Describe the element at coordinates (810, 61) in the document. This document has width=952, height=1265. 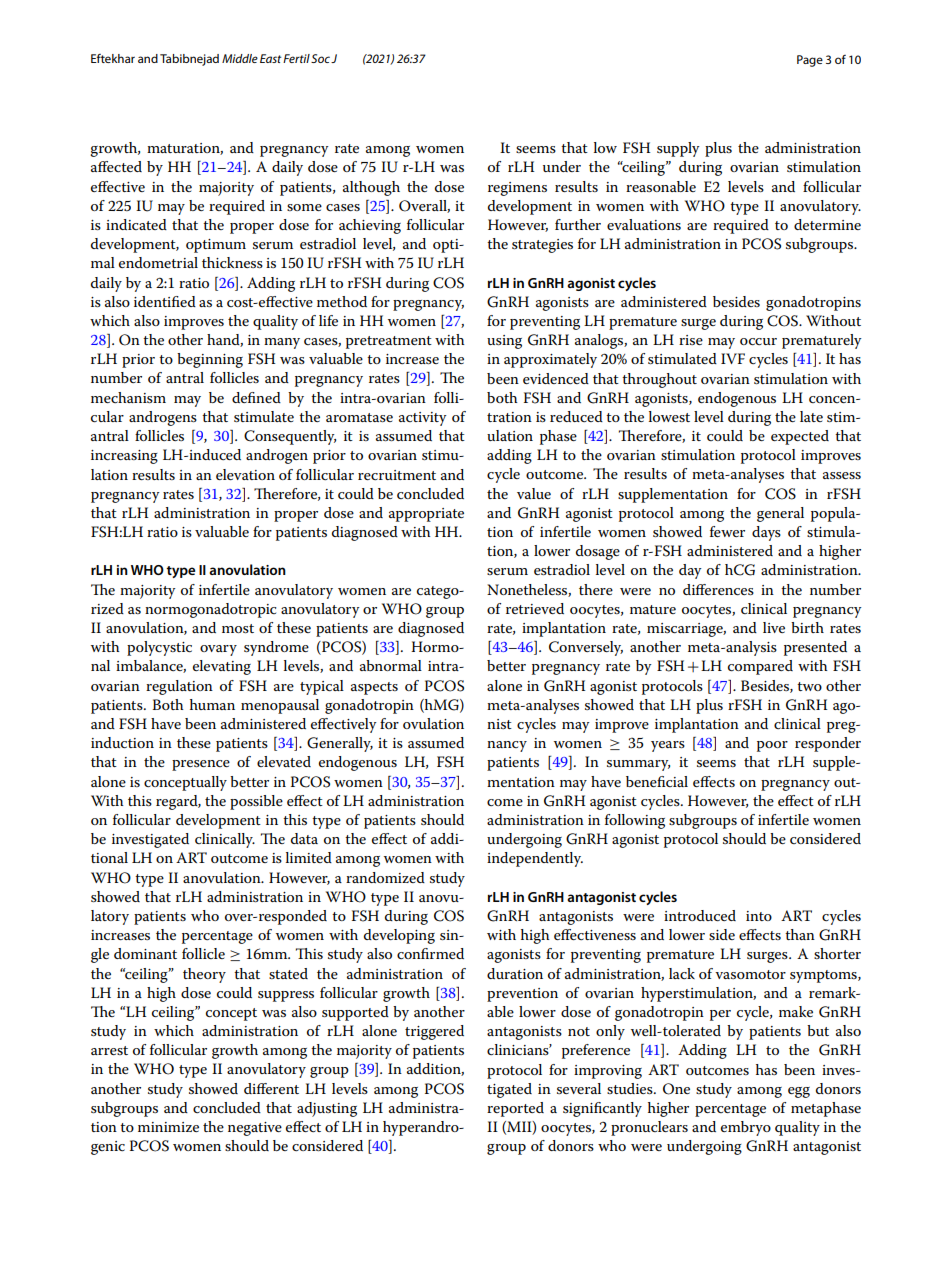
I see `Page` at that location.
